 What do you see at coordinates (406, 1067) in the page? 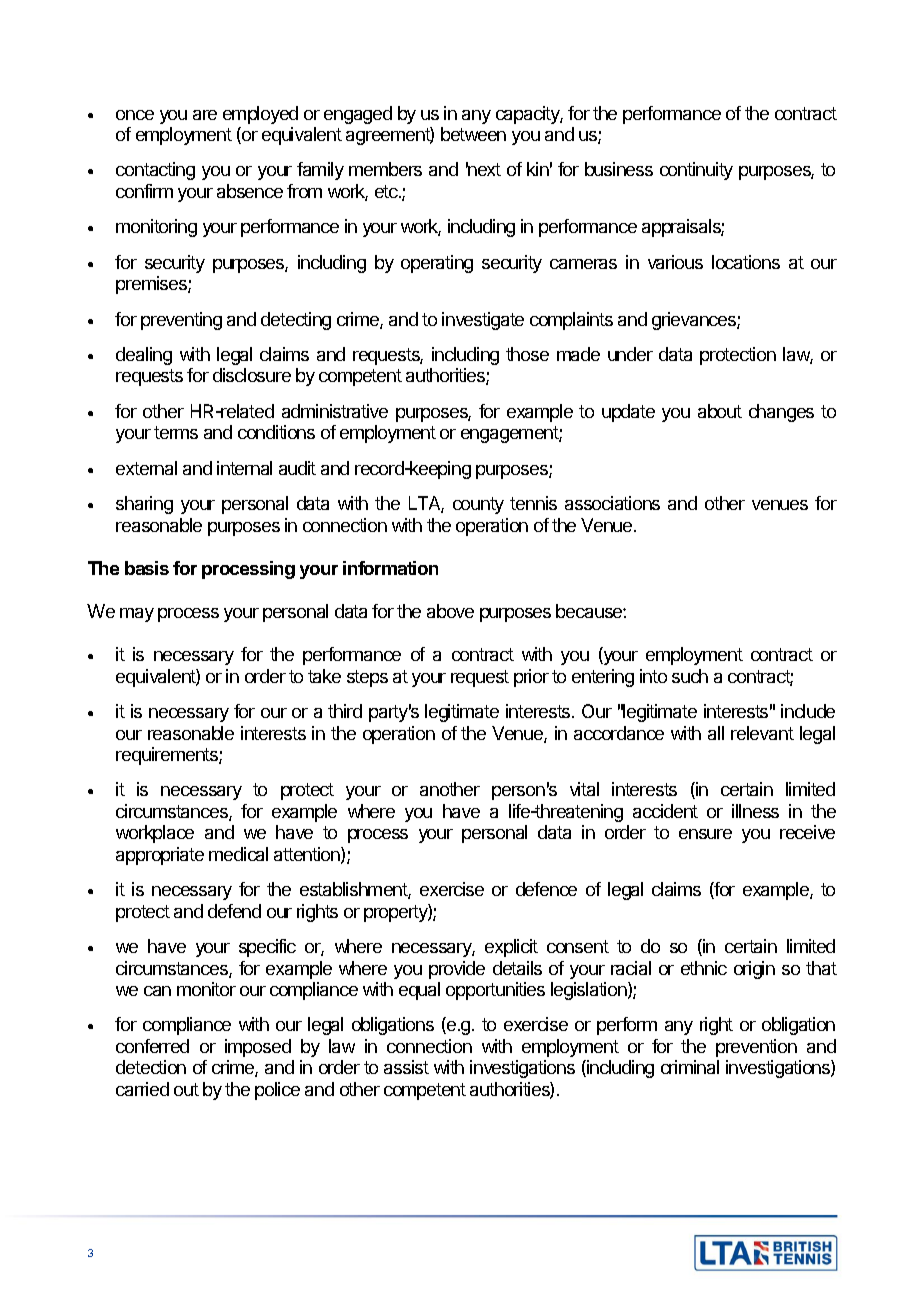
I see `assist` at bounding box center [406, 1067].
